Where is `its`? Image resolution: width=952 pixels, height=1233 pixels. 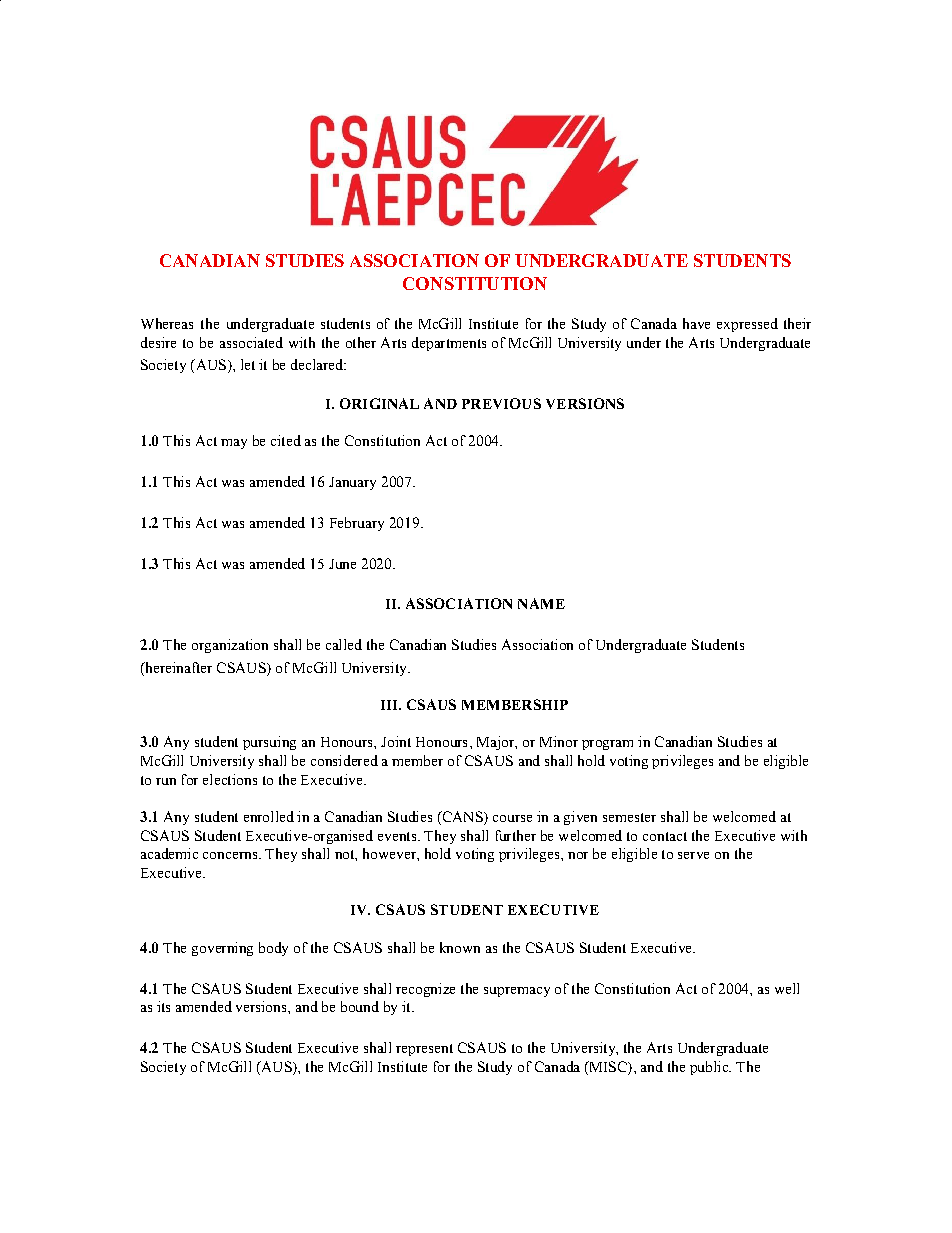
its is located at coordinates (163, 1006).
